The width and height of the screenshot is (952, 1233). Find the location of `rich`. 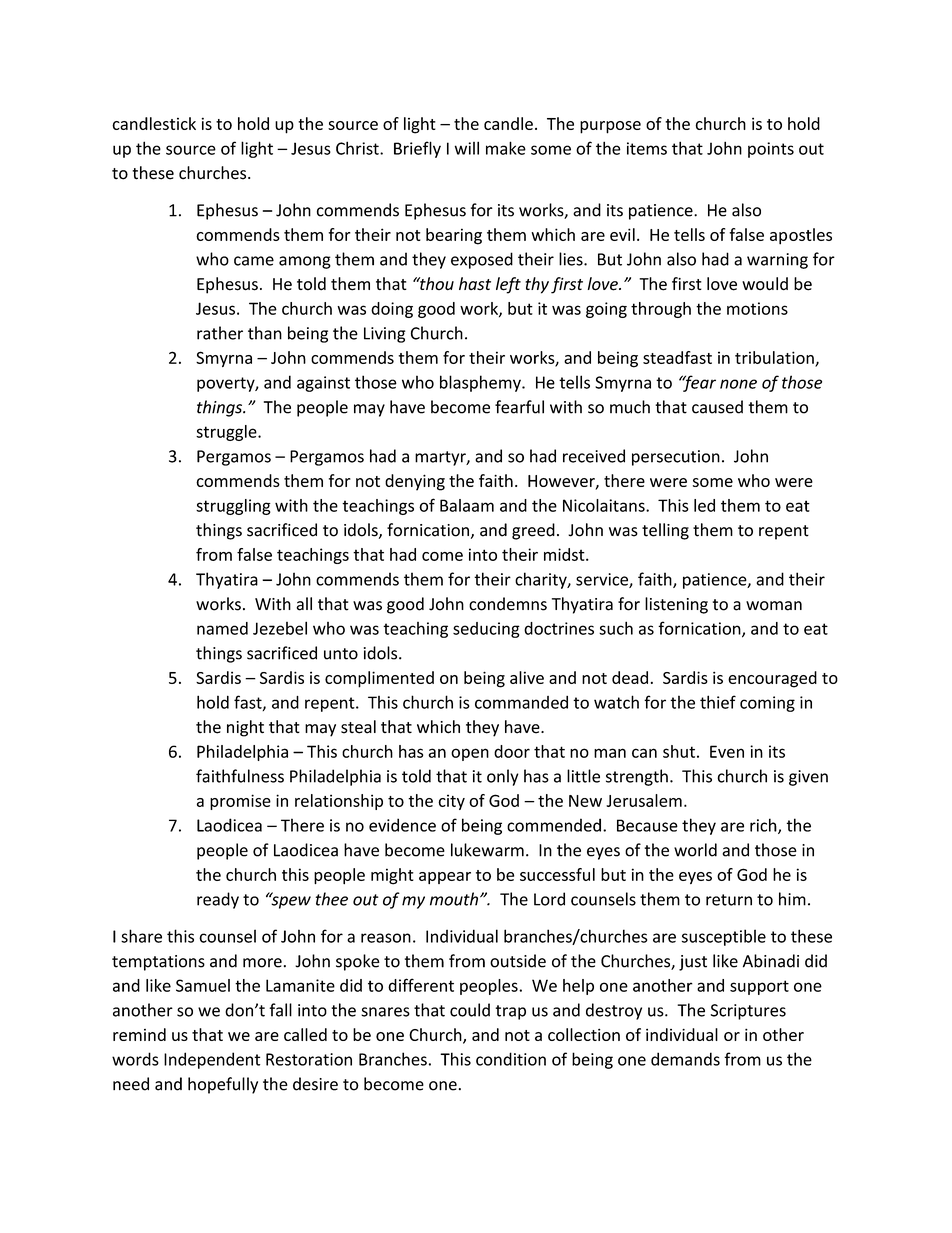

rich is located at coordinates (764, 826).
